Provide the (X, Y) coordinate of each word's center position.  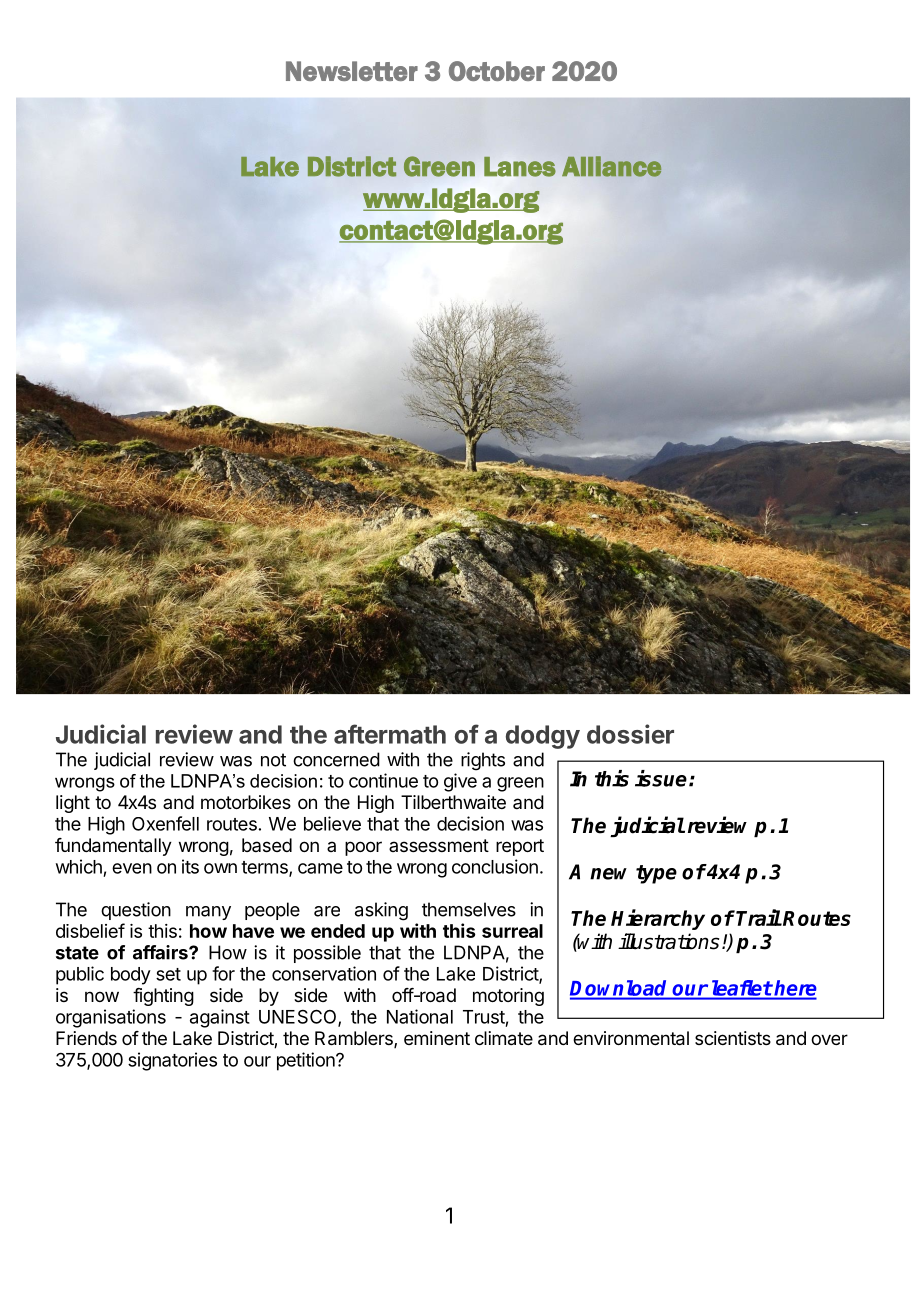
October (497, 71)
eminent (437, 1038)
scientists (733, 1038)
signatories (172, 1061)
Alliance (611, 166)
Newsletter (352, 71)
